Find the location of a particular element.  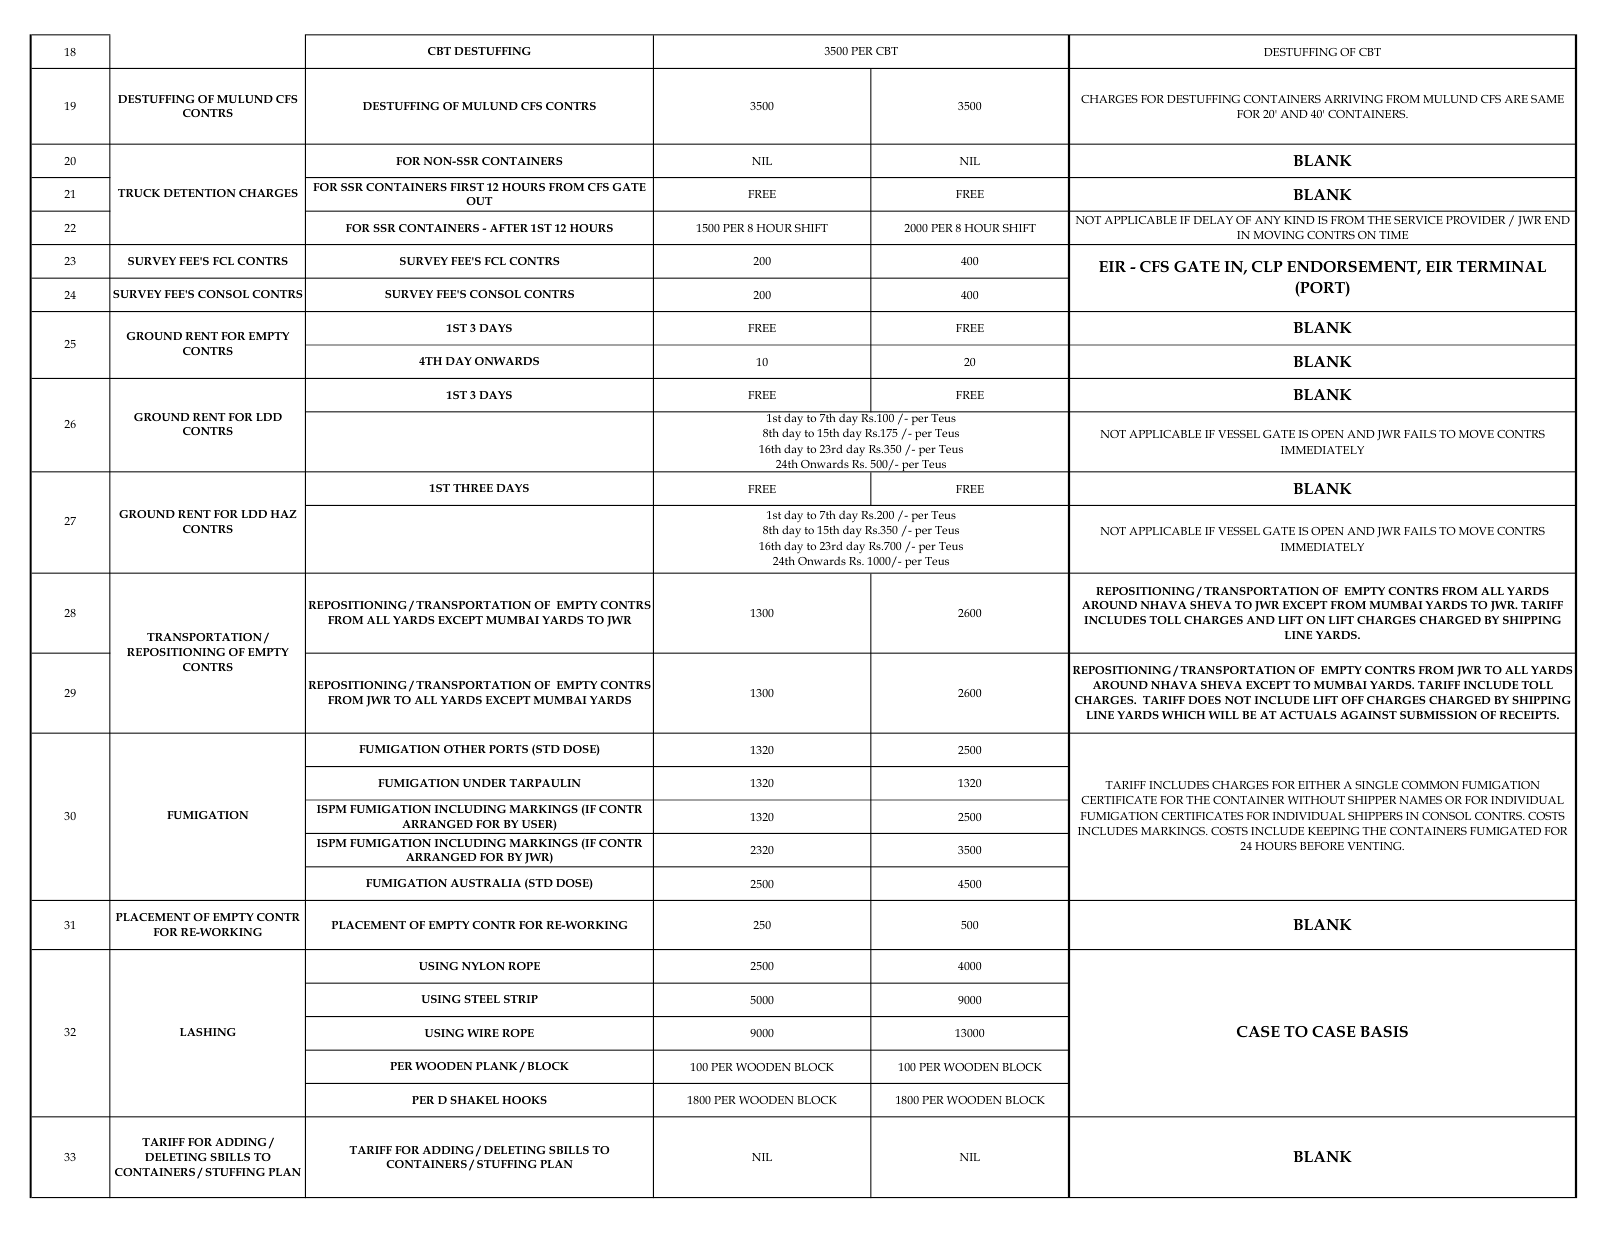

OTHER is located at coordinates (465, 749).
